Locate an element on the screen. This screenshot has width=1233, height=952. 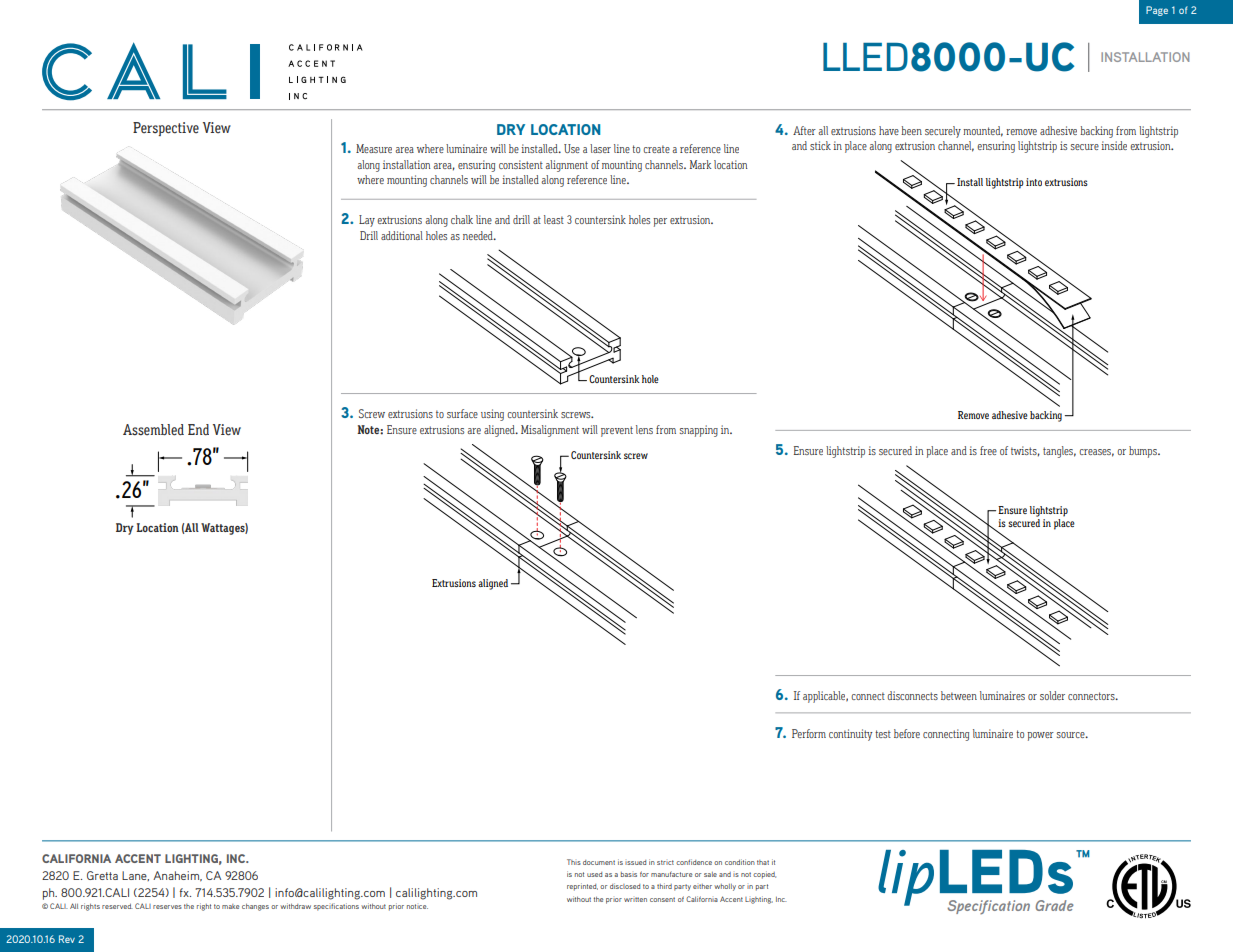
Perspective is located at coordinates (166, 129).
